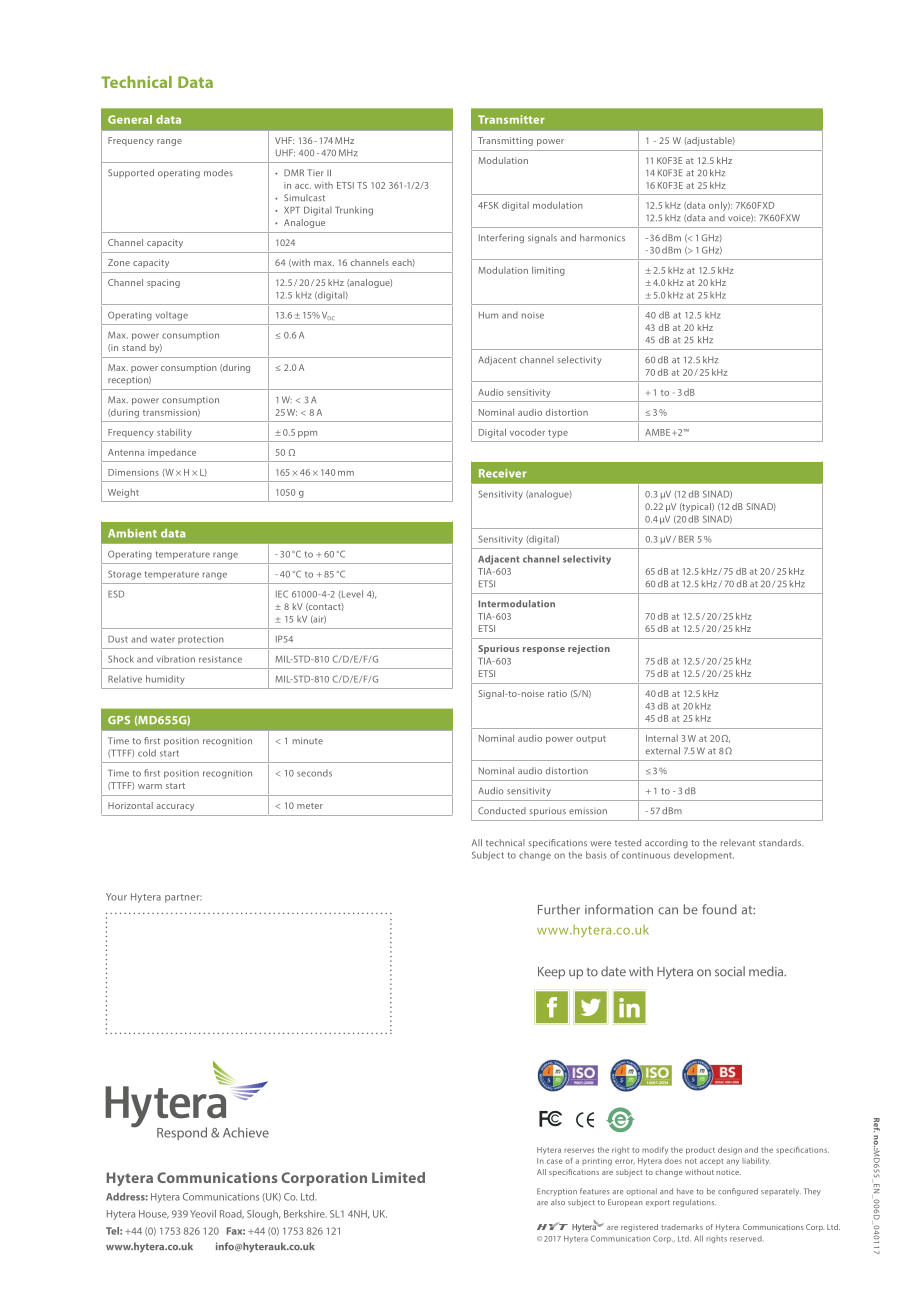 Image resolution: width=924 pixels, height=1308 pixels. Describe the element at coordinates (686, 539) in the screenshot. I see `BER` at that location.
